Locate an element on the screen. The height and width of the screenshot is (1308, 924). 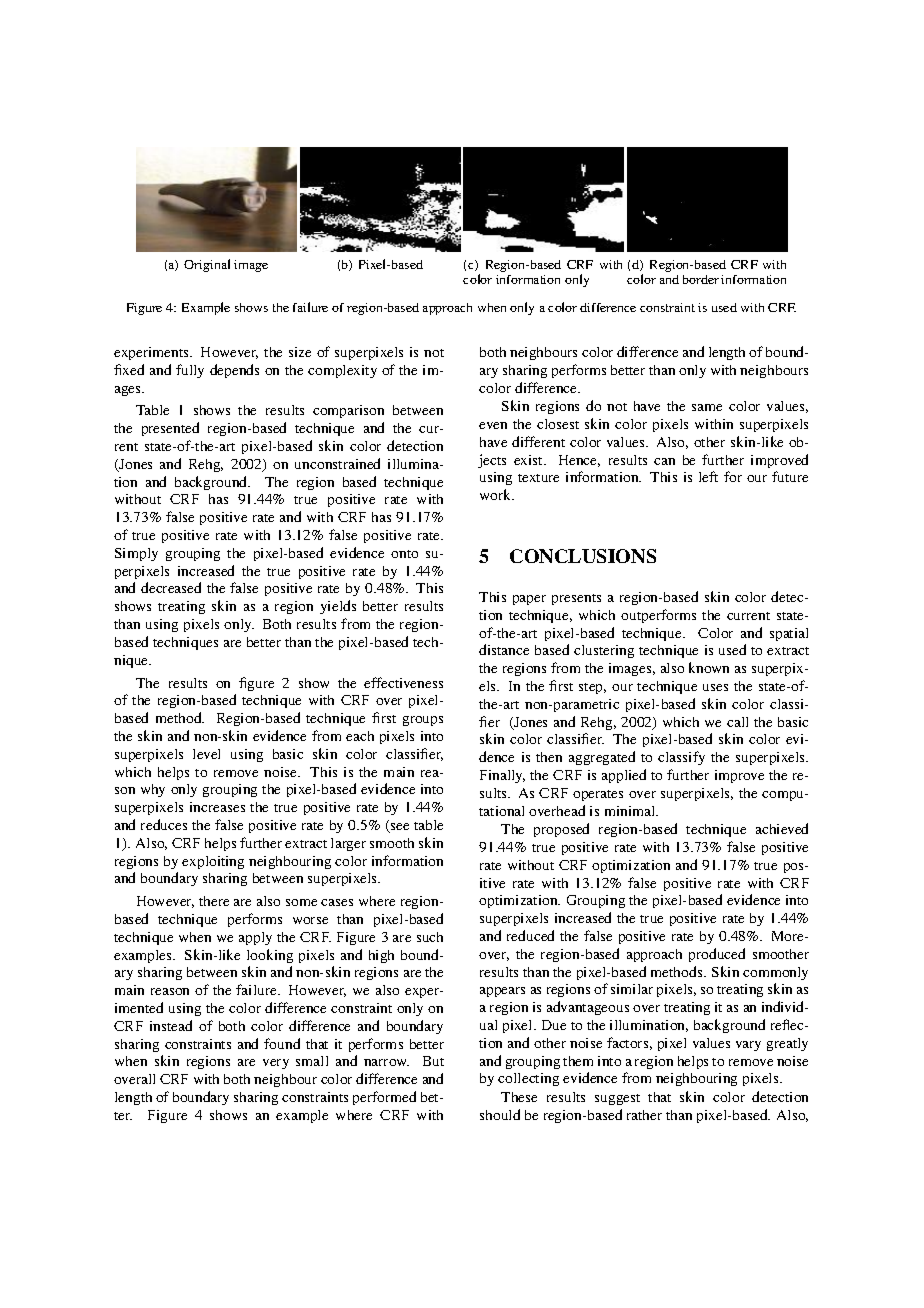
very is located at coordinates (276, 1064).
